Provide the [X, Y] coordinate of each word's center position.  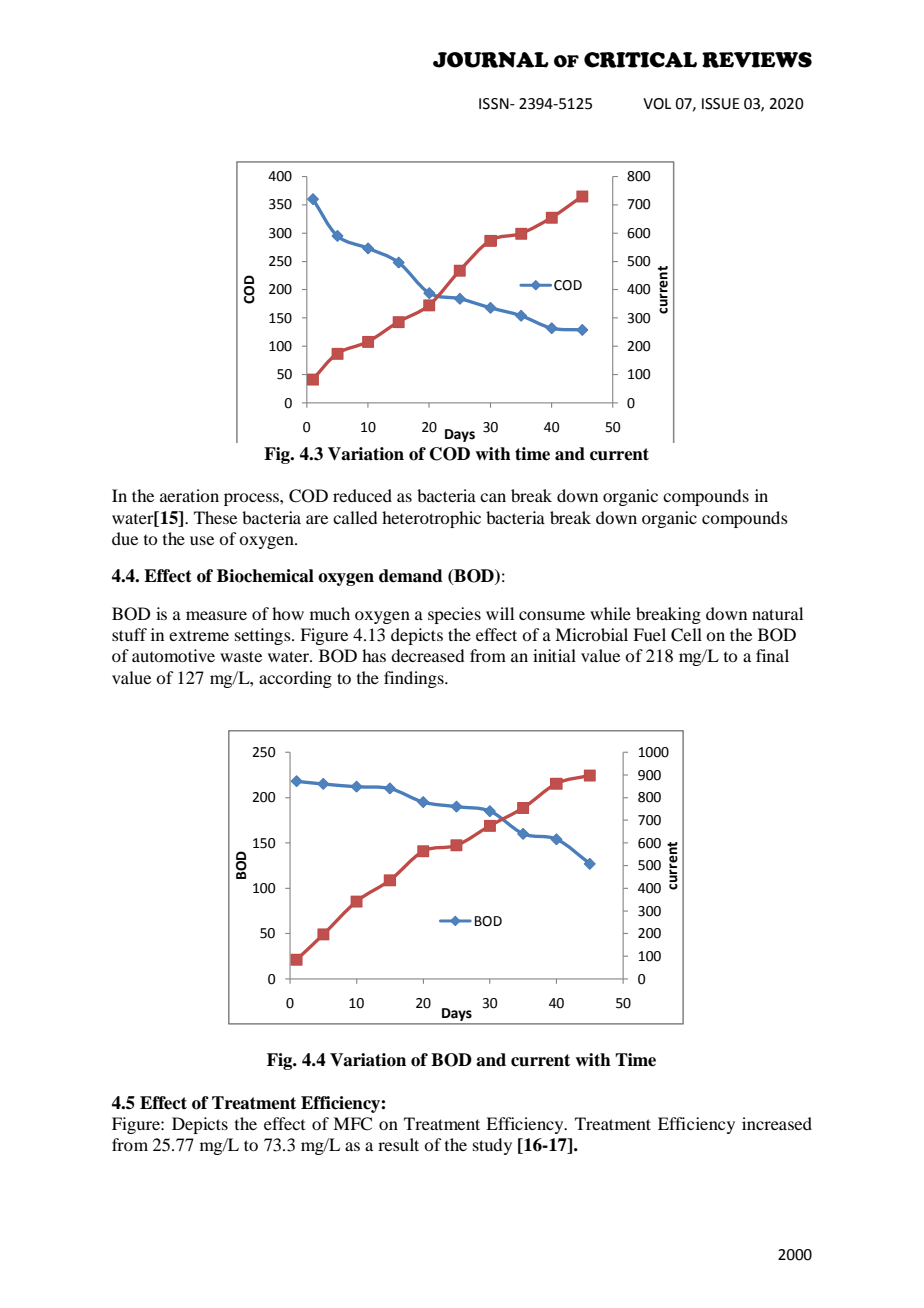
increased [777, 1123]
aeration [189, 495]
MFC [352, 1124]
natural [777, 613]
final [772, 655]
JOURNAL [491, 60]
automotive [173, 655]
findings [415, 679]
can [493, 497]
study [492, 1146]
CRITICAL [640, 60]
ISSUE [721, 104]
